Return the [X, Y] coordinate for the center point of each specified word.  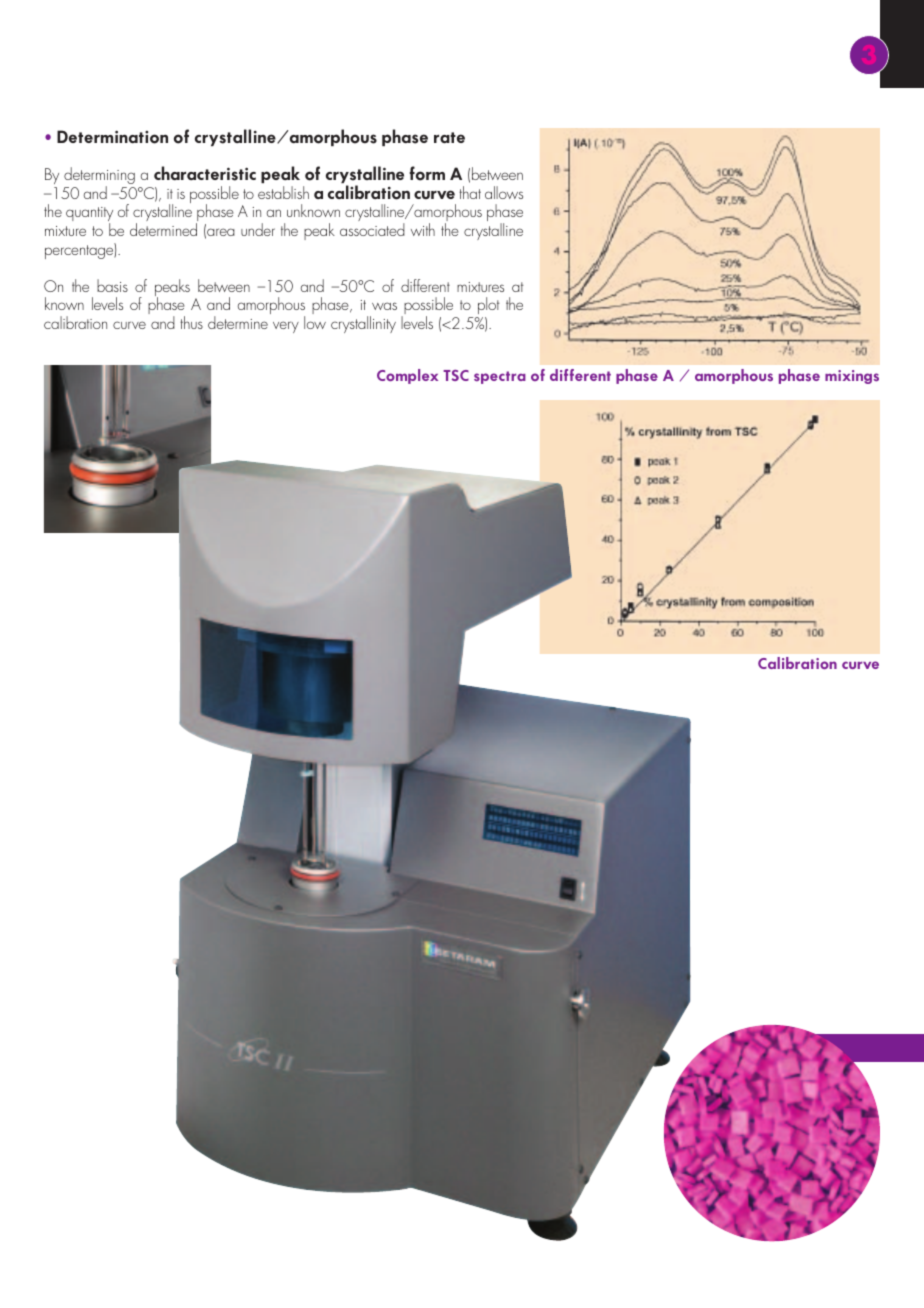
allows [504, 192]
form [427, 173]
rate [449, 137]
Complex [407, 376]
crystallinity [363, 324]
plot [488, 307]
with [423, 229]
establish [283, 192]
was [384, 306]
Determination [112, 137]
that [470, 192]
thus [191, 322]
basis [112, 285]
